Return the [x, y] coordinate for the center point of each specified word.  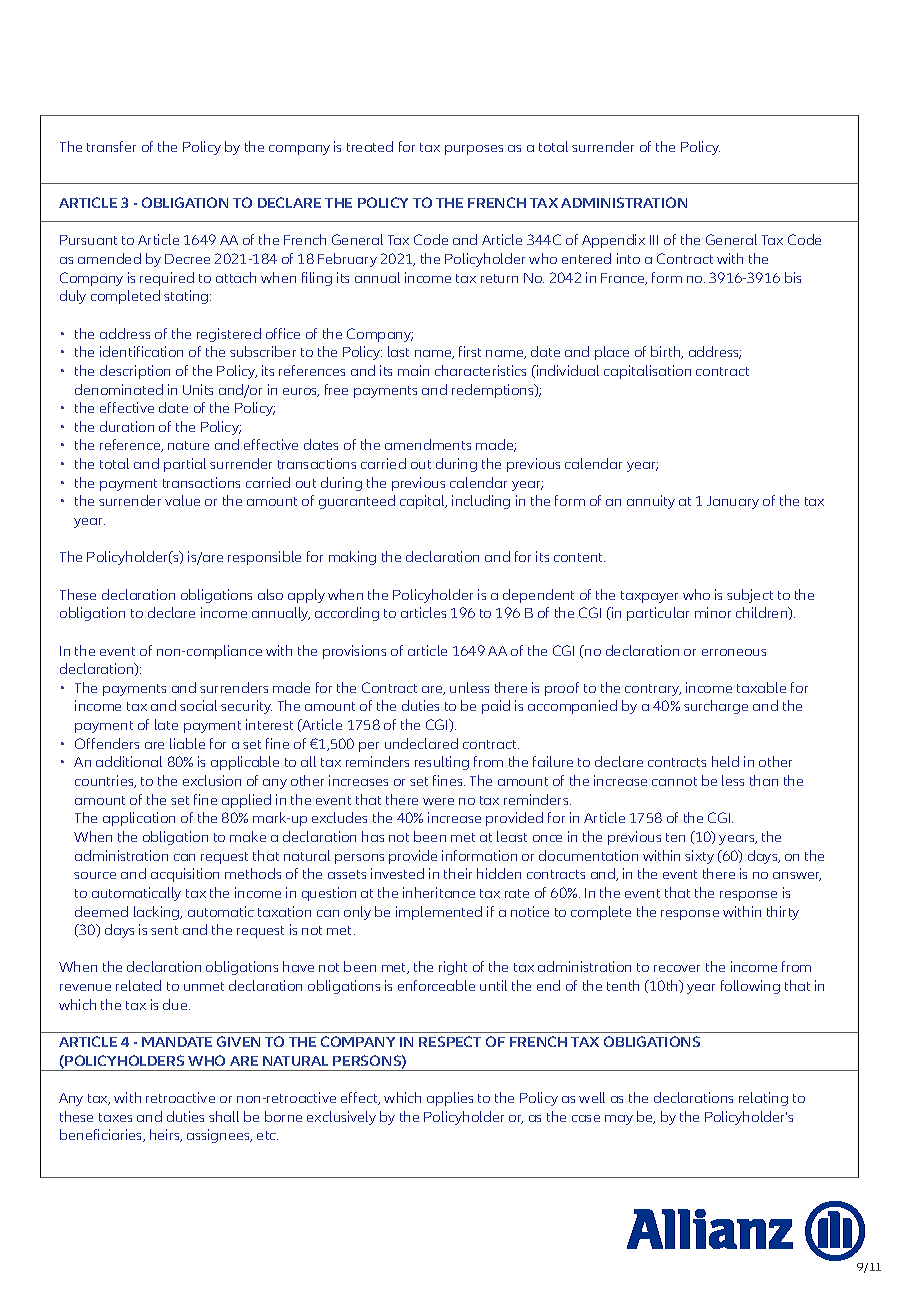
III [654, 240]
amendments [428, 444]
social [198, 705]
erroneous [734, 652]
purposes [474, 150]
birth [667, 352]
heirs [166, 1135]
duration [127, 426]
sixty [699, 857]
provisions [354, 652]
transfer [111, 146]
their [458, 873]
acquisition [185, 875]
